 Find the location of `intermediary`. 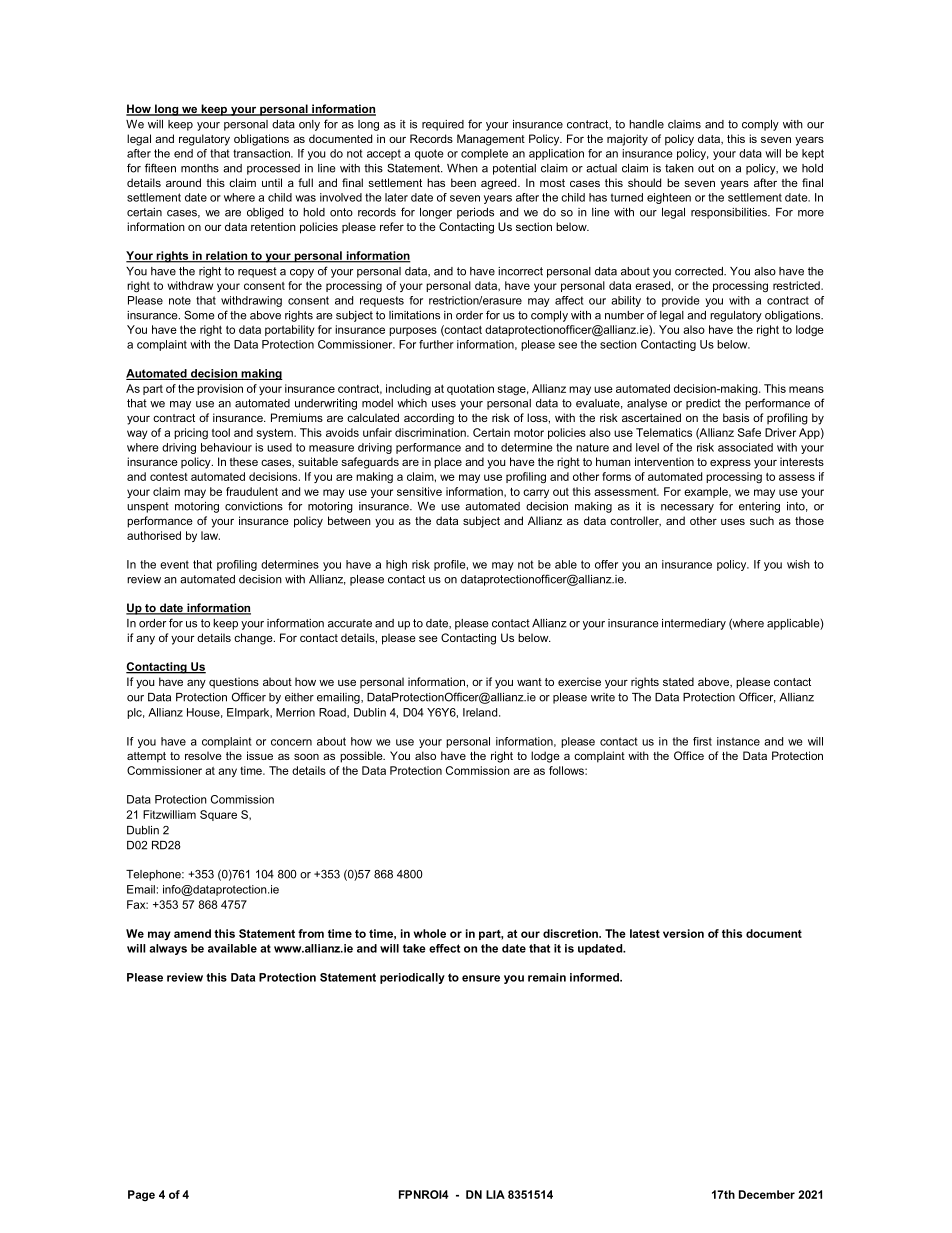

intermediary is located at coordinates (694, 624).
